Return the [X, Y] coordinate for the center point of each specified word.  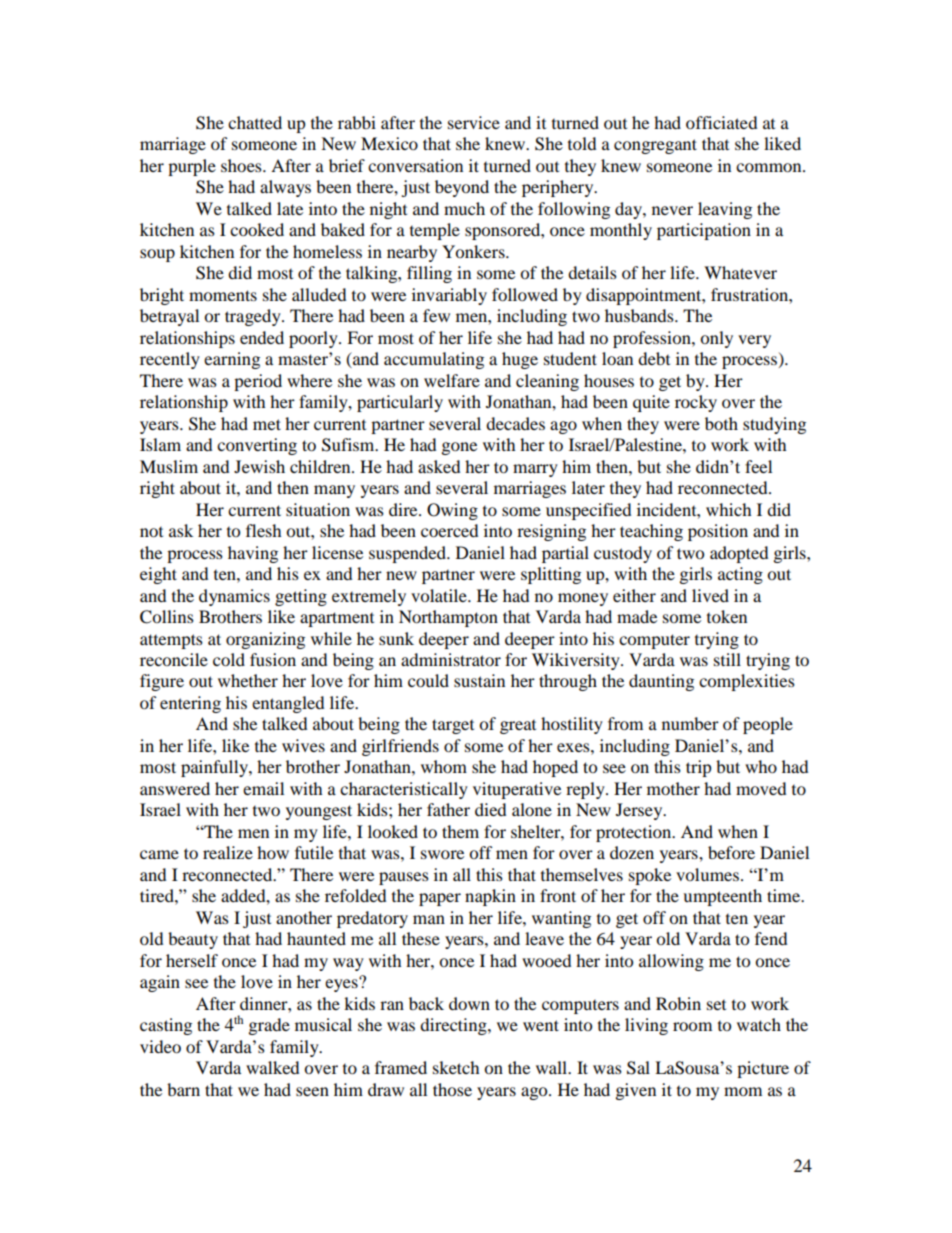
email [263, 788]
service [474, 122]
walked [272, 1067]
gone [459, 448]
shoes [242, 165]
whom [444, 766]
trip [698, 768]
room [692, 1026]
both [721, 423]
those [452, 1089]
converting [257, 446]
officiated [721, 122]
